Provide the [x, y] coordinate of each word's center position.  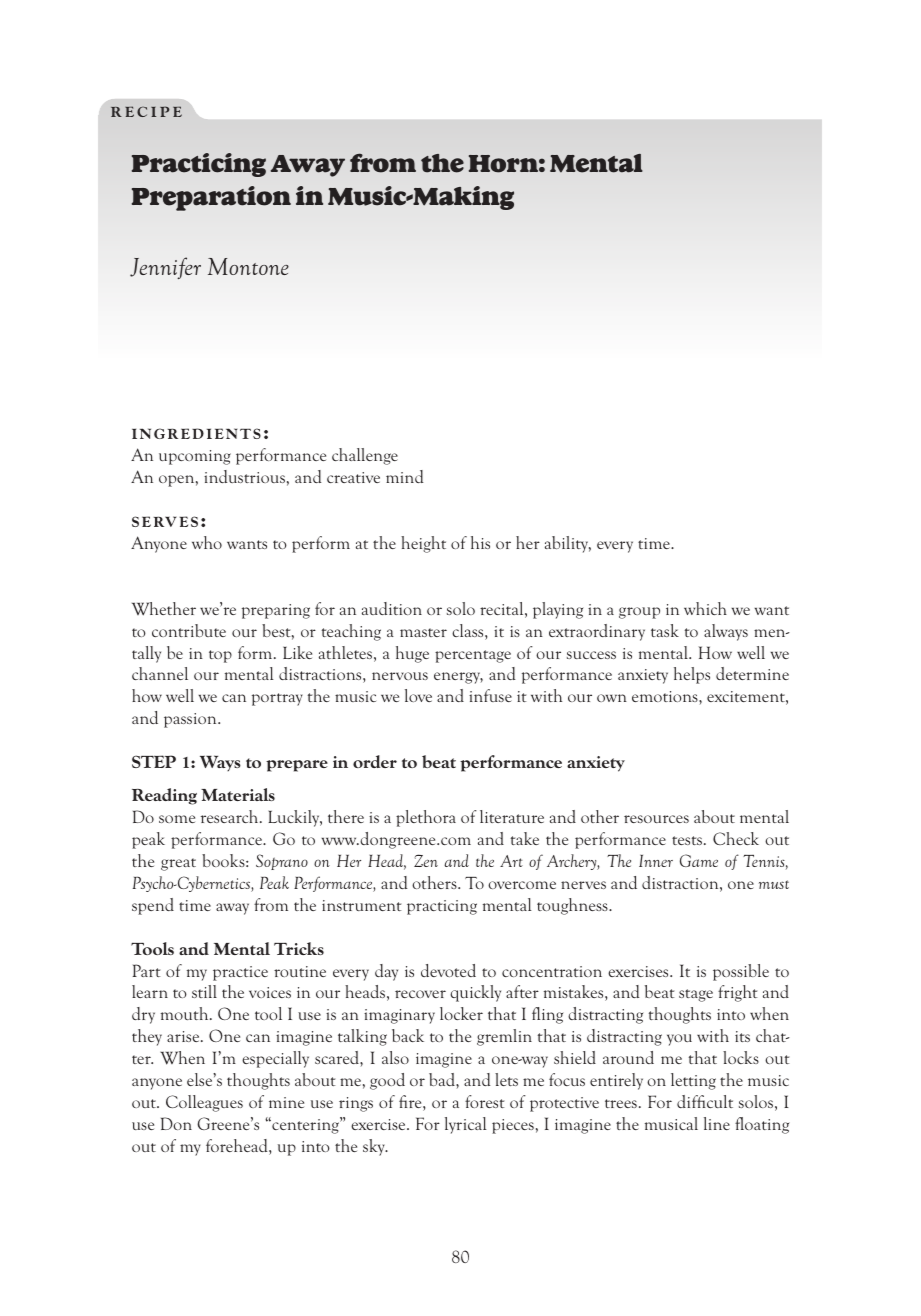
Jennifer [165, 268]
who [207, 542]
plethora [426, 818]
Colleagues [204, 1103]
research [231, 816]
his [480, 542]
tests [687, 840]
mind [404, 476]
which [705, 608]
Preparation [211, 198]
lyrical [466, 1125]
